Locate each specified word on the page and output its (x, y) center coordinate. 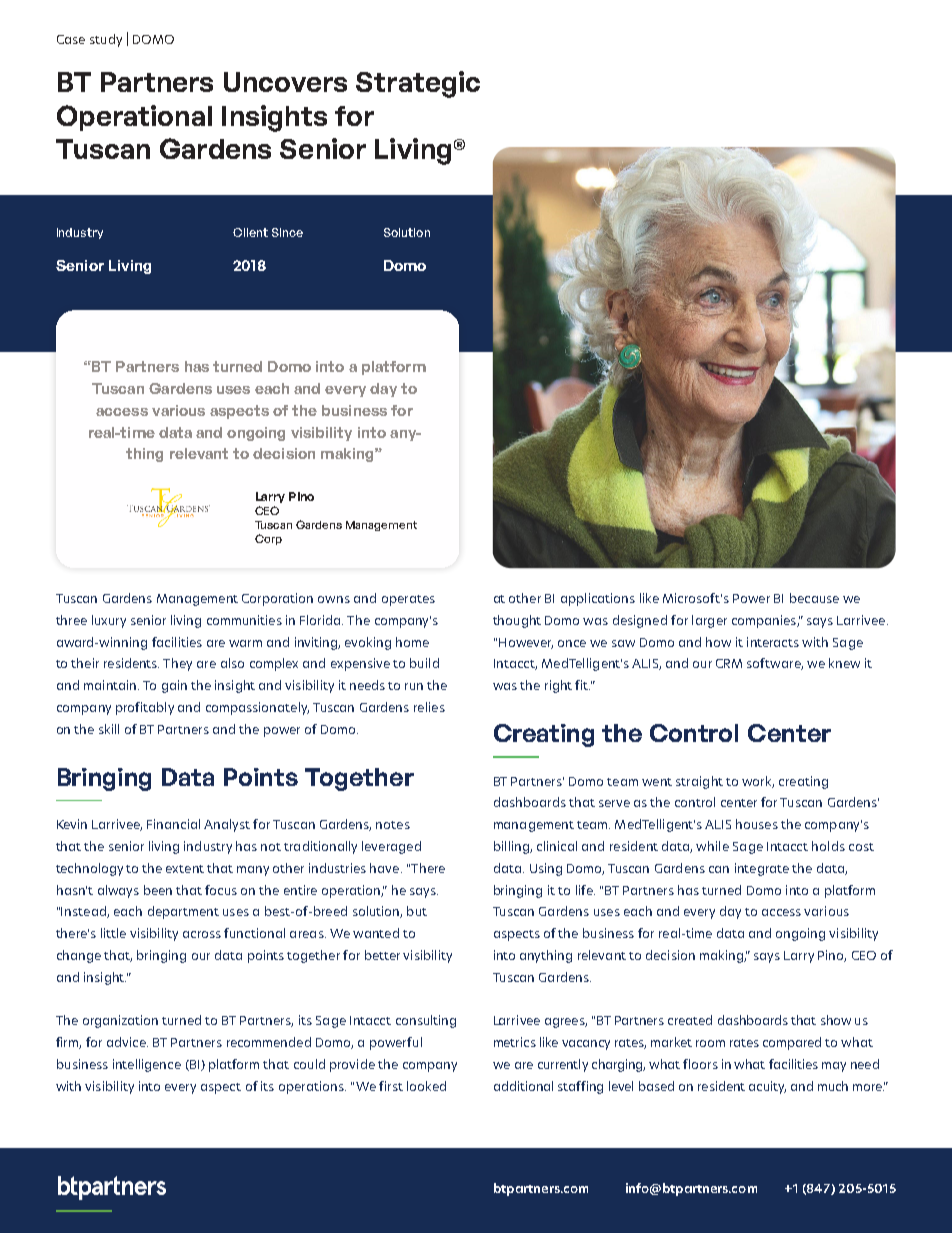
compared (792, 1043)
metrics (515, 1042)
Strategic (418, 84)
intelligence (147, 1065)
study (106, 40)
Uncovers (285, 82)
